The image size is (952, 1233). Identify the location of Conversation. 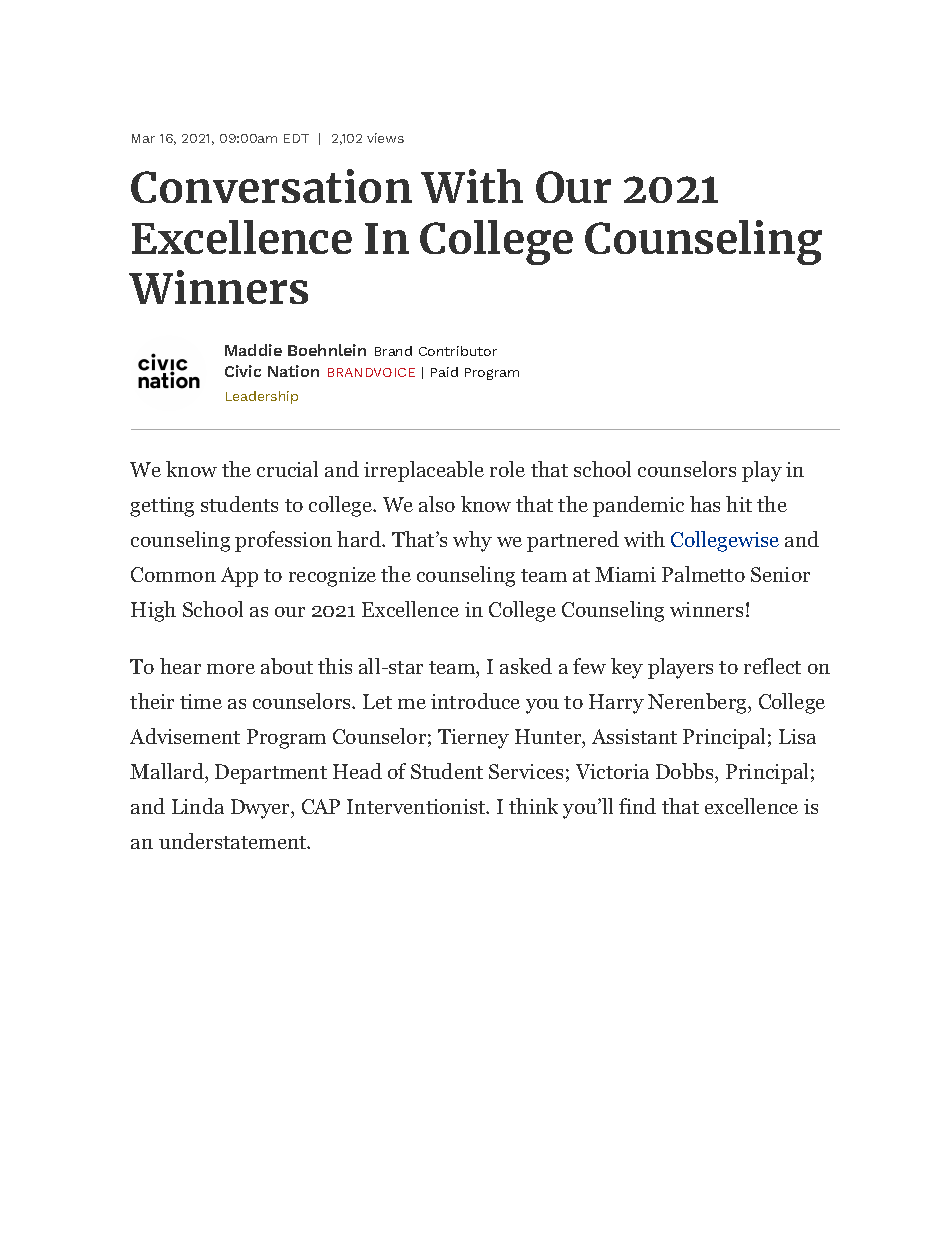
(271, 186).
